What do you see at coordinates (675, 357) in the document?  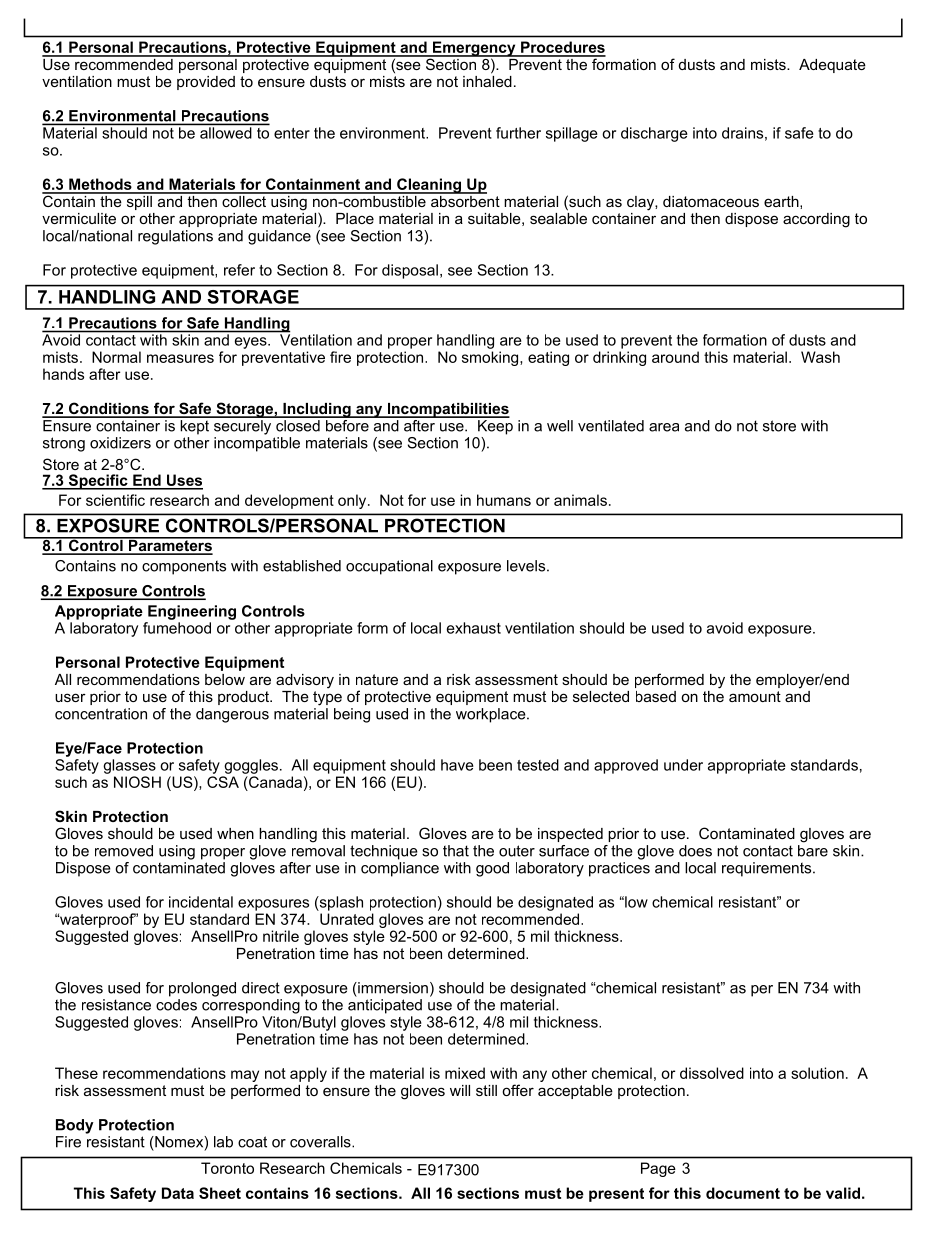 I see `around` at bounding box center [675, 357].
